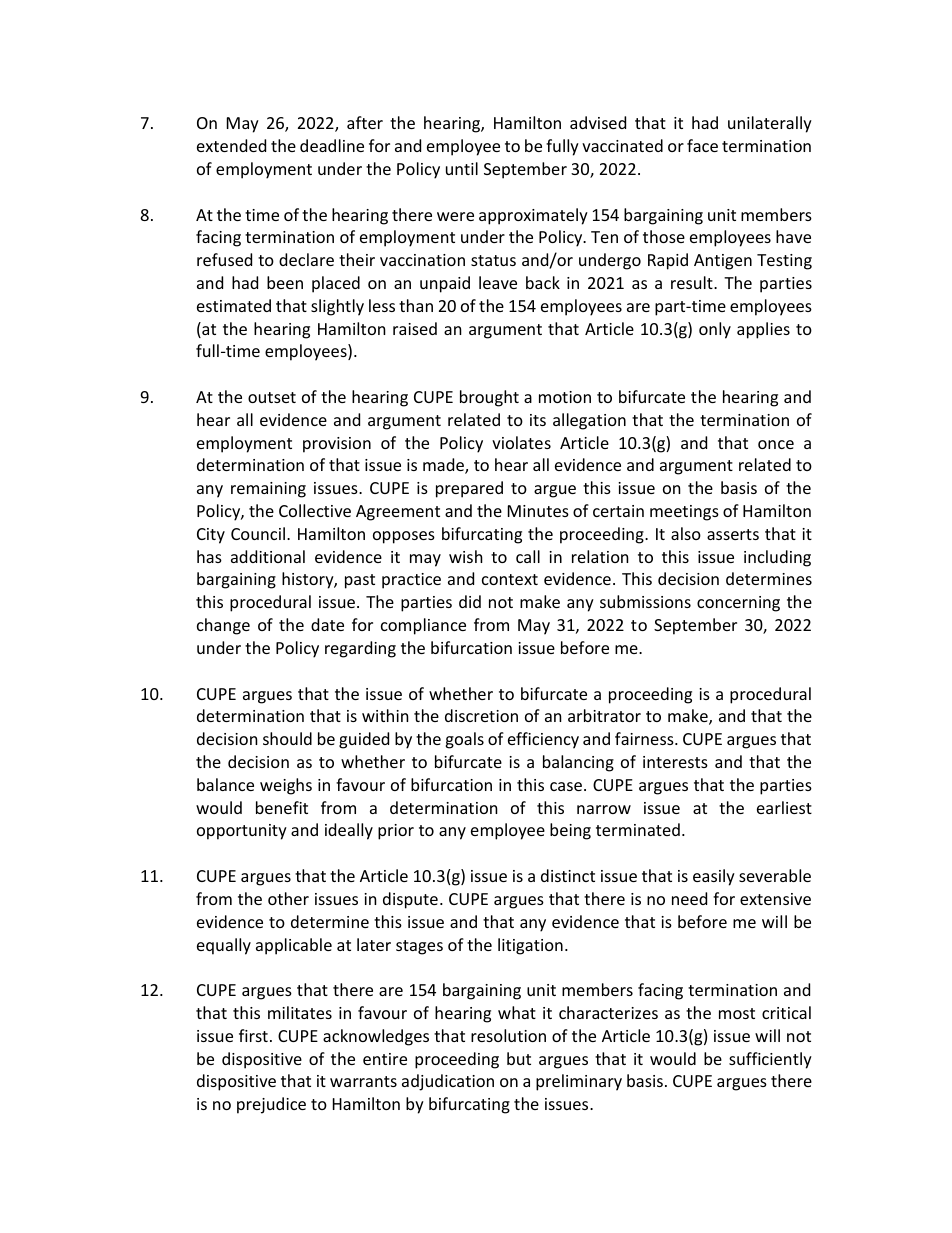  Describe the element at coordinates (231, 145) in the screenshot. I see `extended` at that location.
